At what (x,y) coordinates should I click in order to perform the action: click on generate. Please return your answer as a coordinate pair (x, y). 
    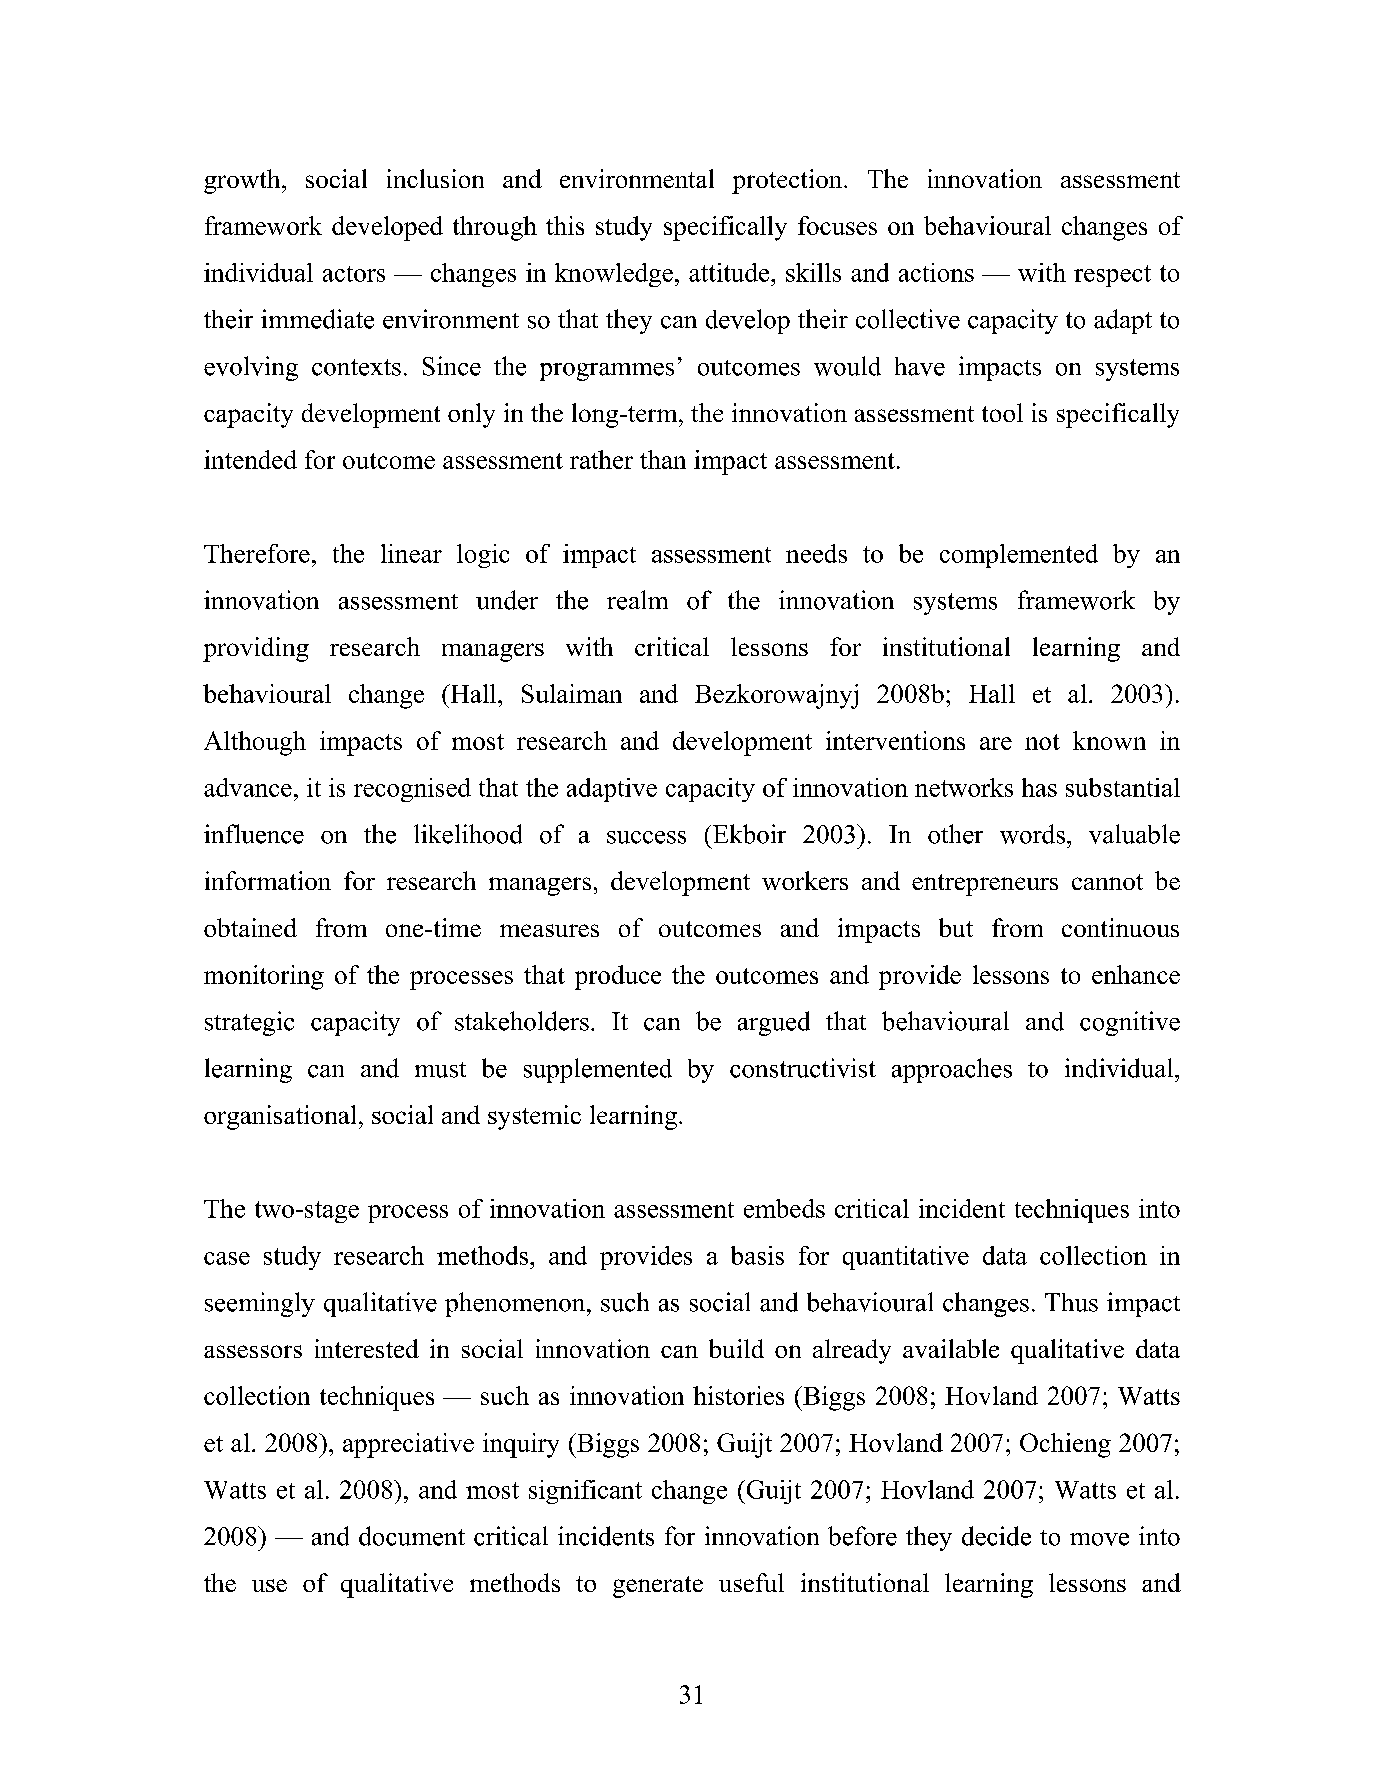
    Looking at the image, I should click on (658, 1587).
